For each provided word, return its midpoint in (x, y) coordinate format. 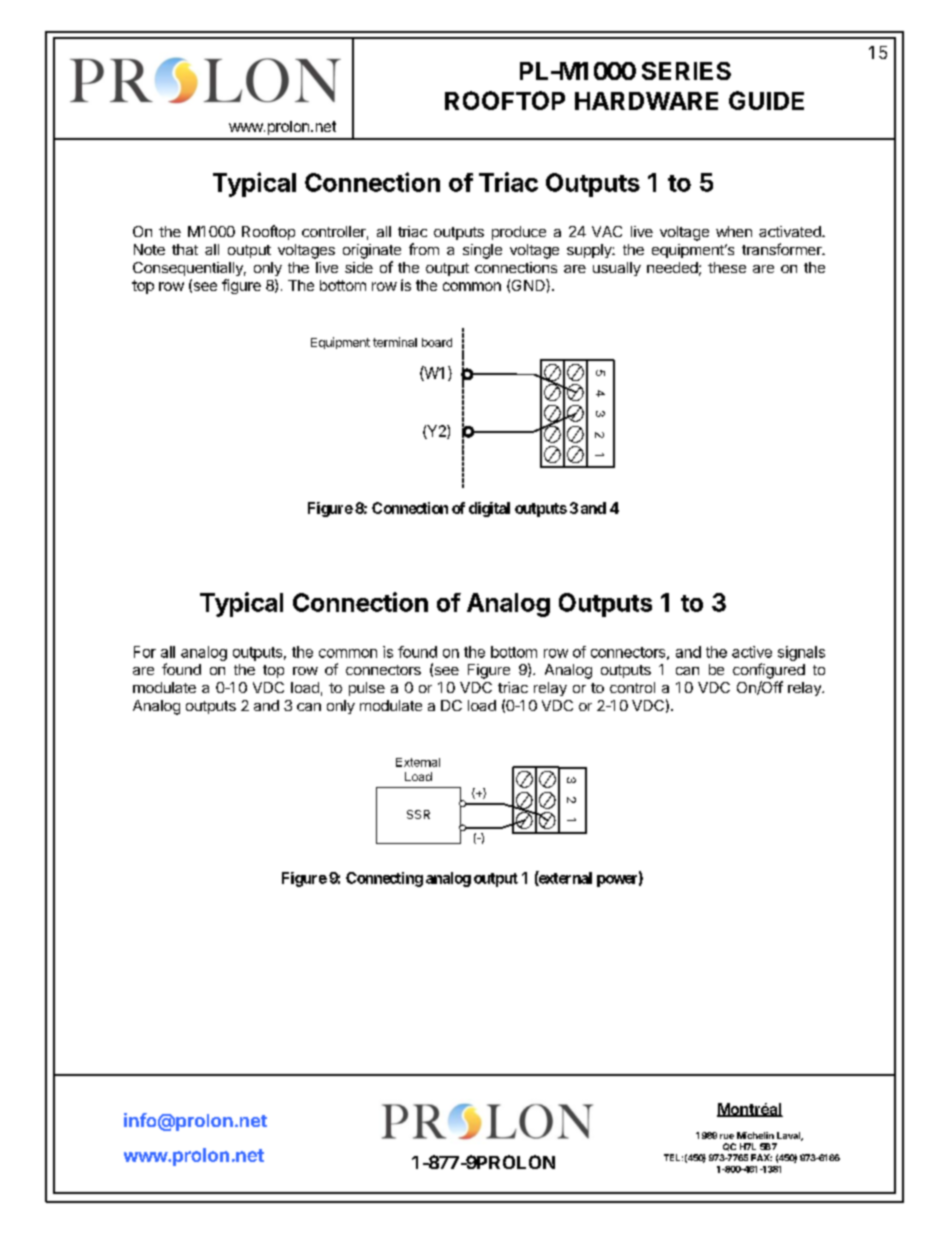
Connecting (384, 879)
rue (727, 1136)
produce (519, 233)
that (185, 249)
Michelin (755, 1135)
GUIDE (766, 100)
